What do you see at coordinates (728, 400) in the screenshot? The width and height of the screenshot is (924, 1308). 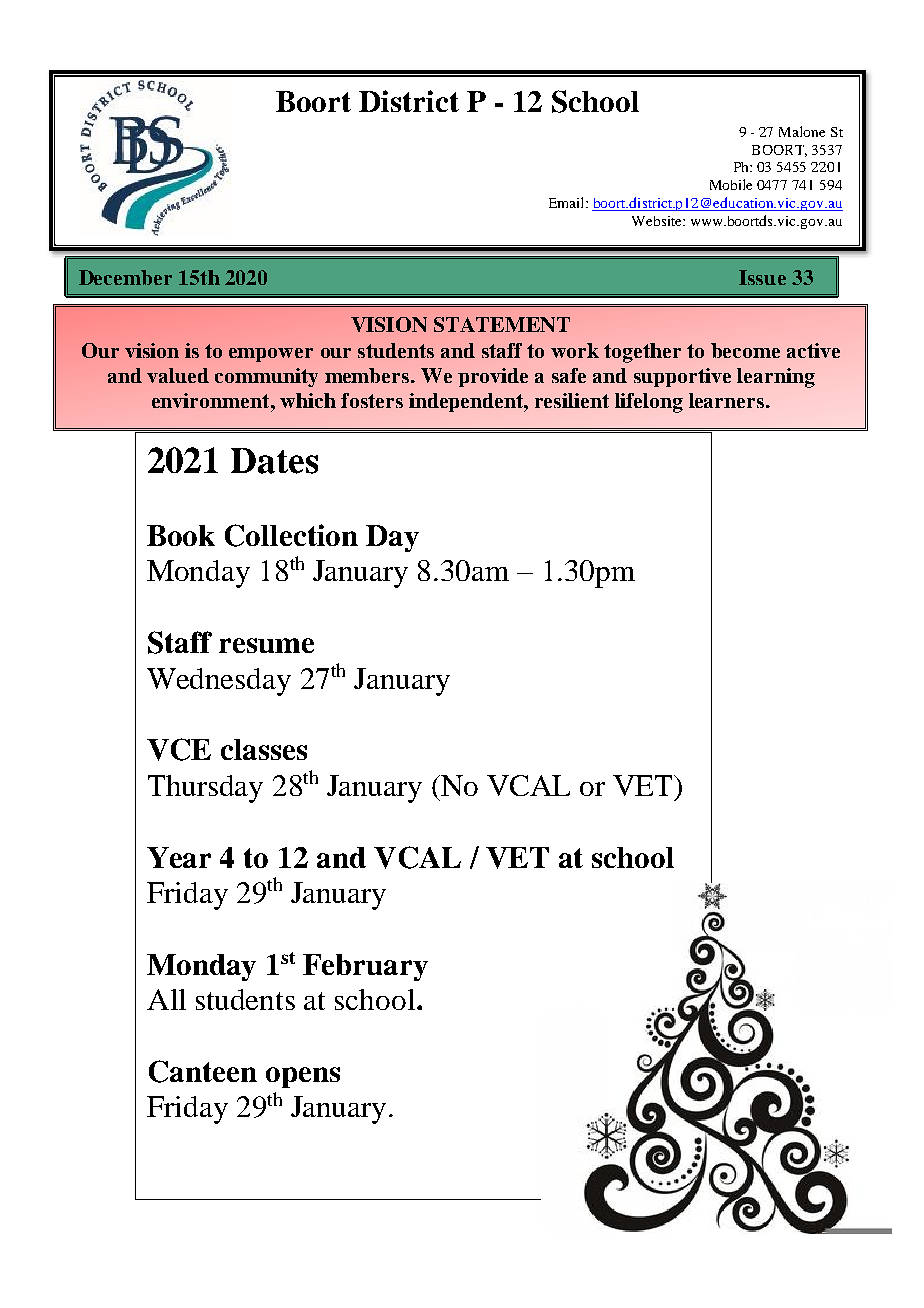 I see `learners` at bounding box center [728, 400].
